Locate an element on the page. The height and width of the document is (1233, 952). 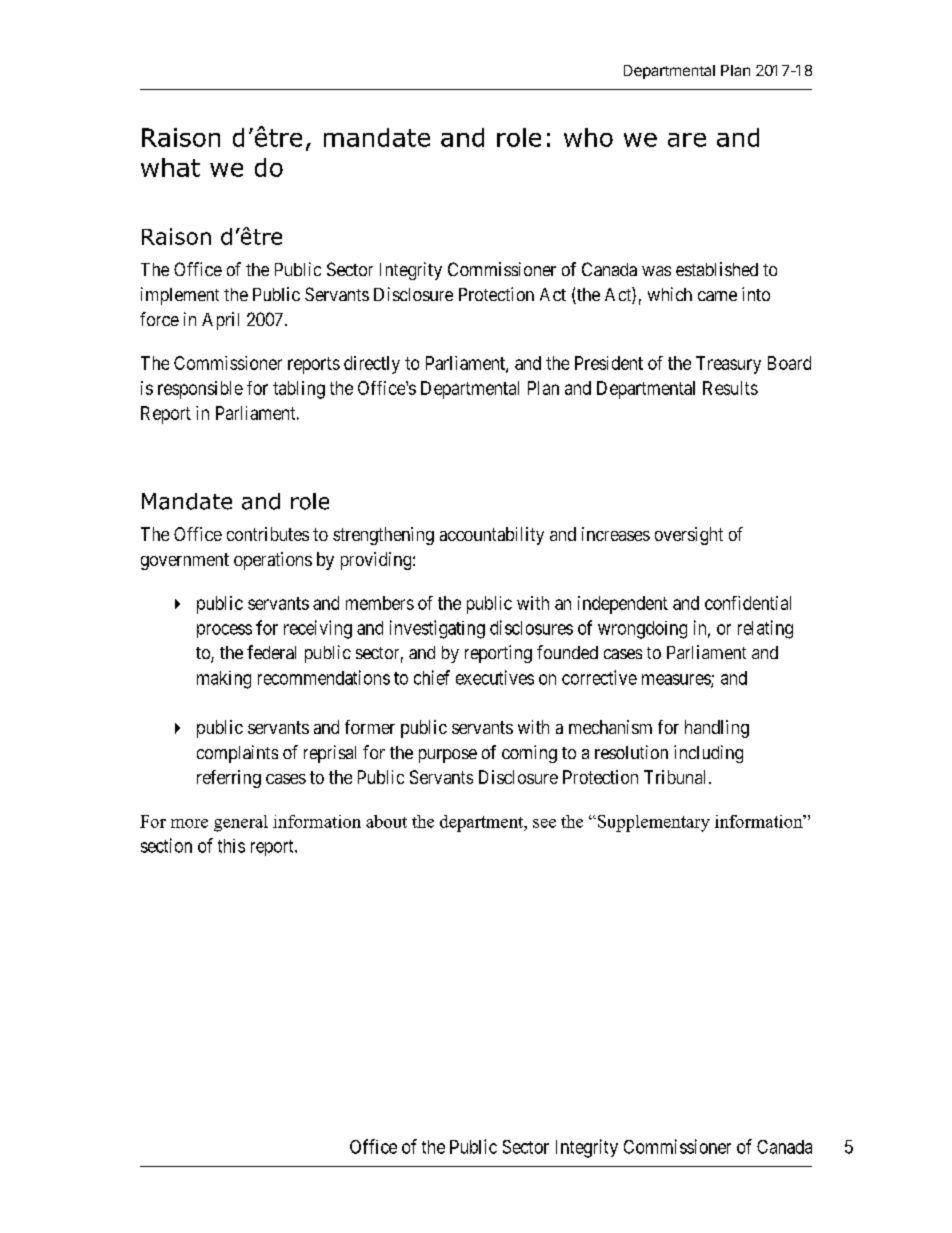
who is located at coordinates (588, 137).
